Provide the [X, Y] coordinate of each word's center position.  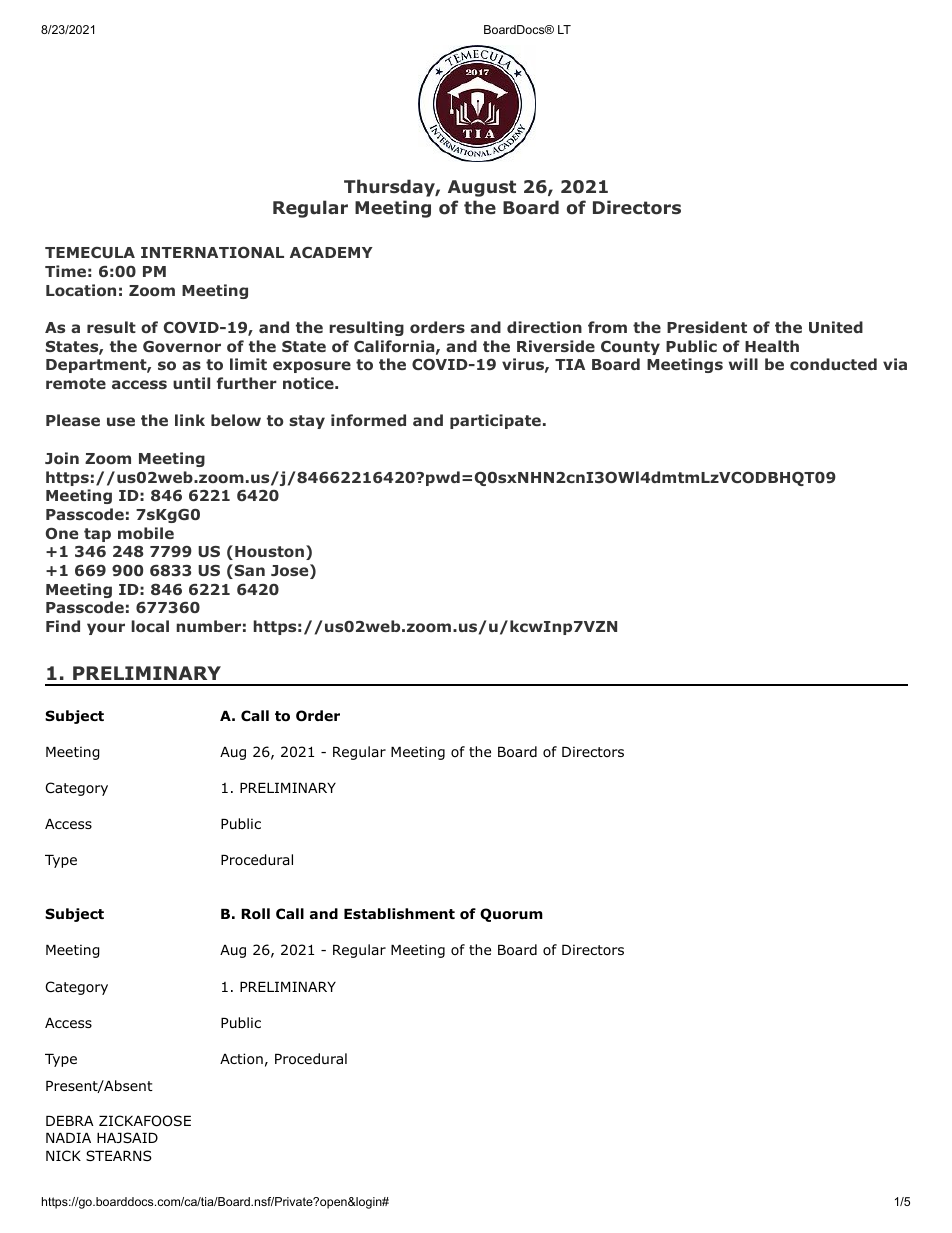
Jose [289, 570]
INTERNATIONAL [212, 252]
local [150, 626]
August [482, 188]
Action [241, 1059]
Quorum [511, 915]
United [836, 327]
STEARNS [119, 1155]
